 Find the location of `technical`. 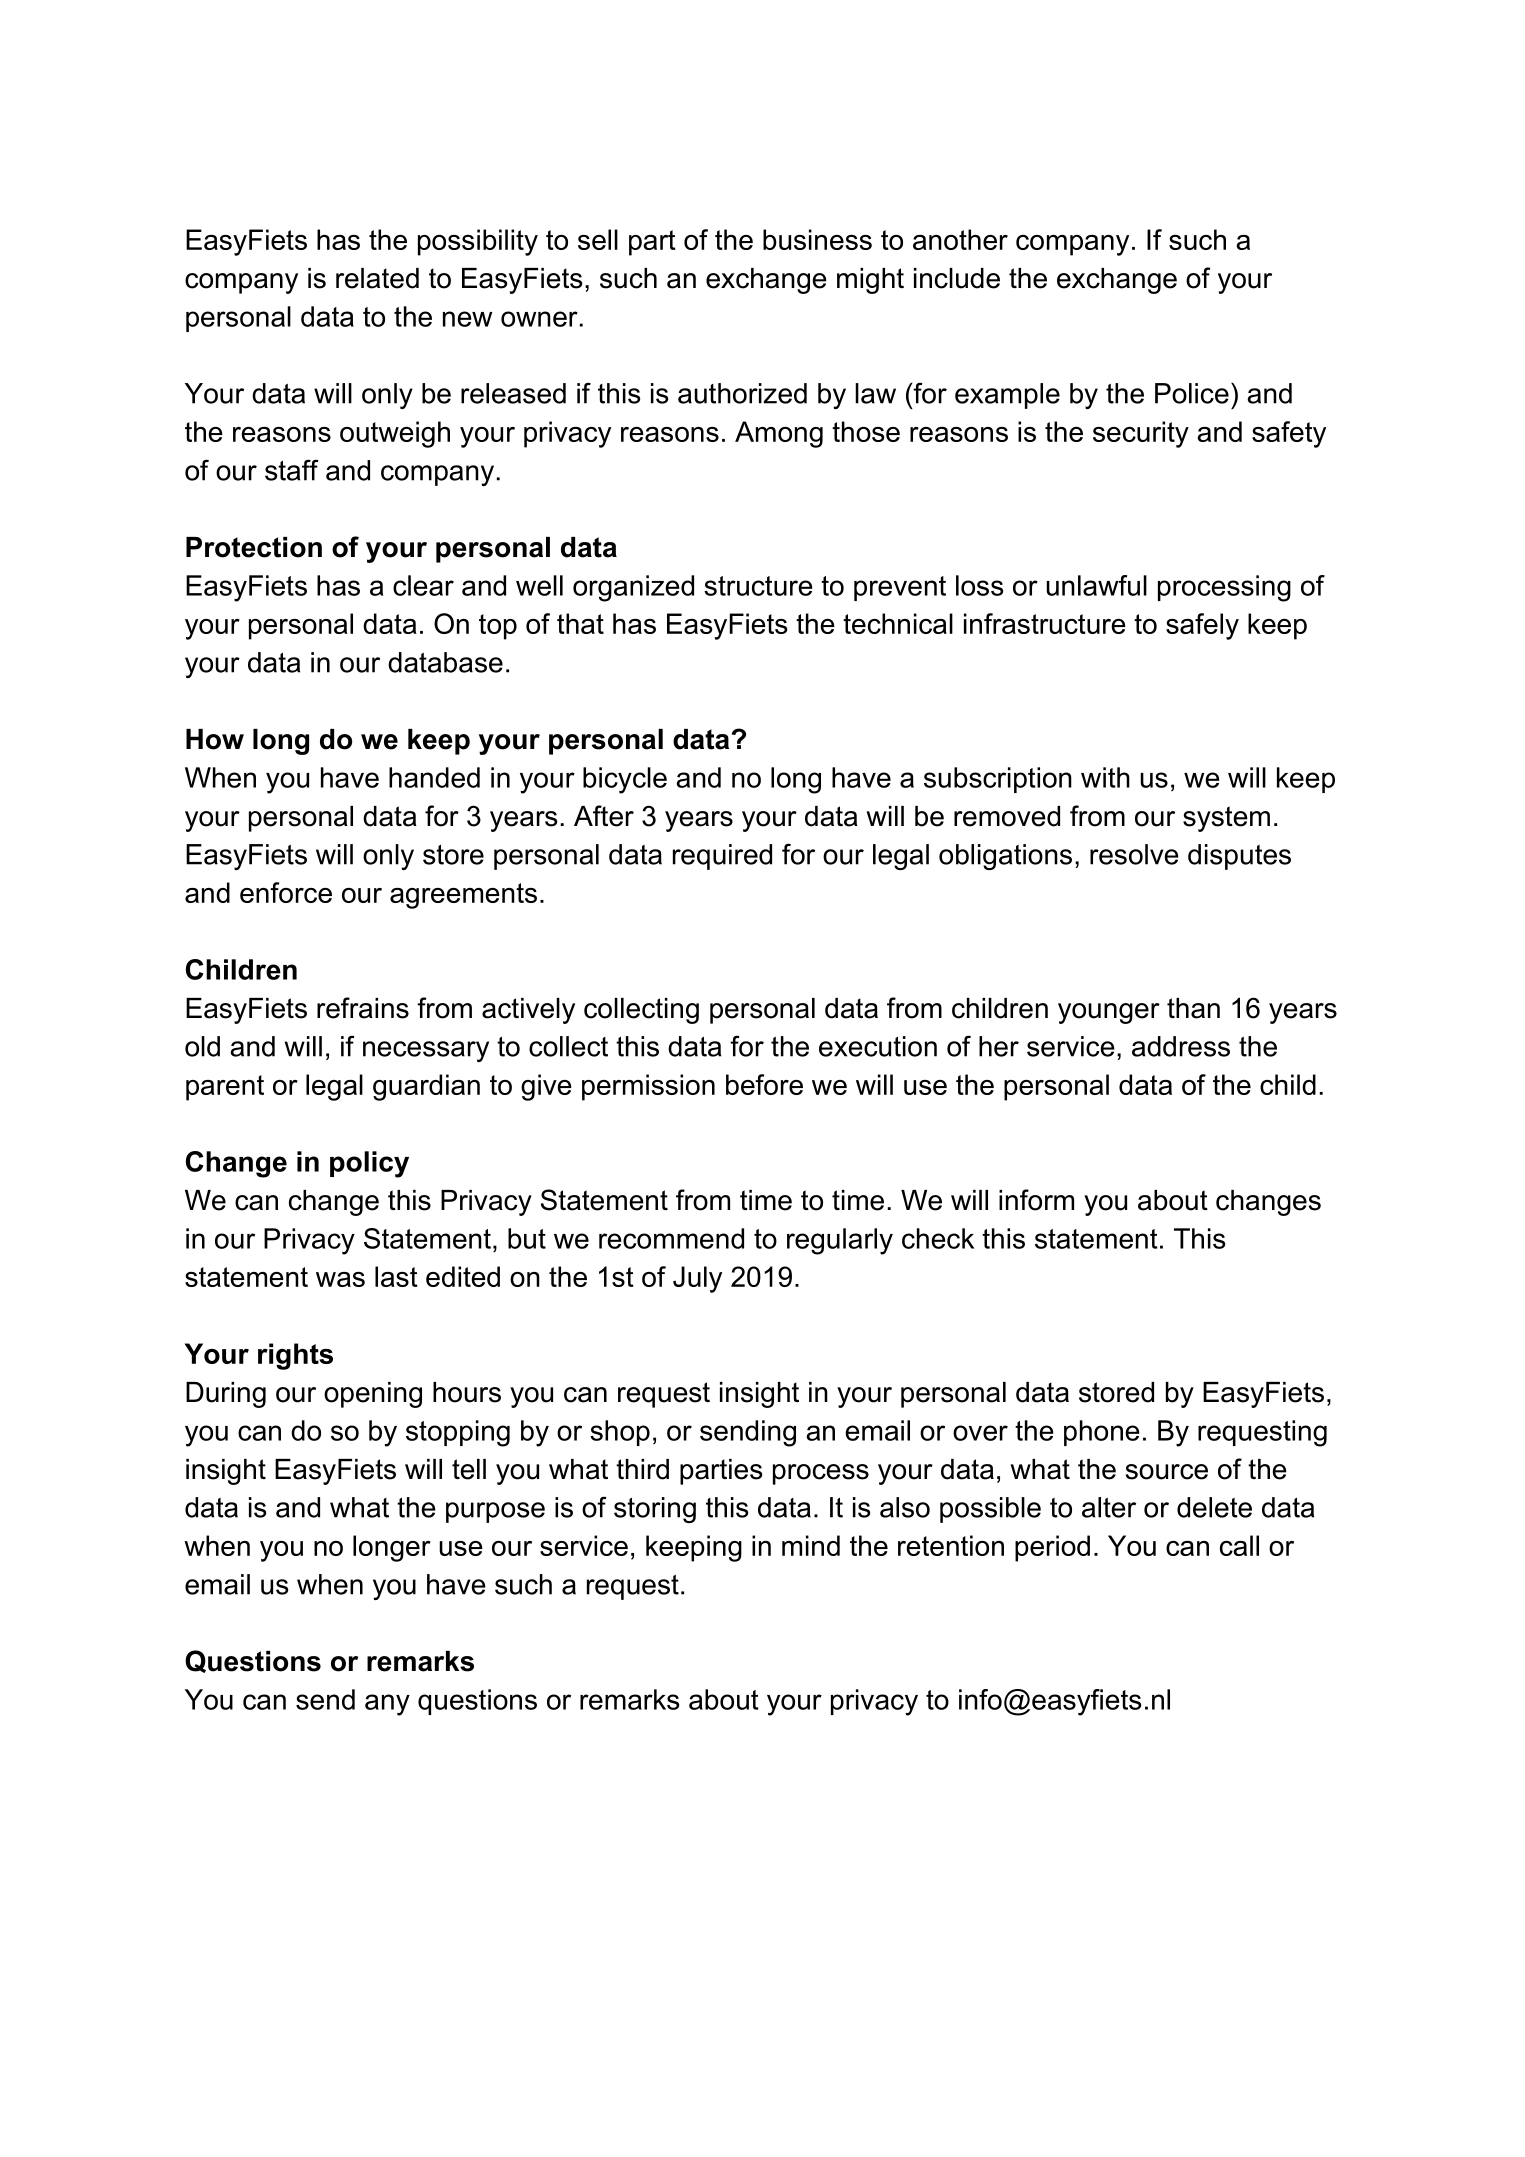

technical is located at coordinates (898, 623).
